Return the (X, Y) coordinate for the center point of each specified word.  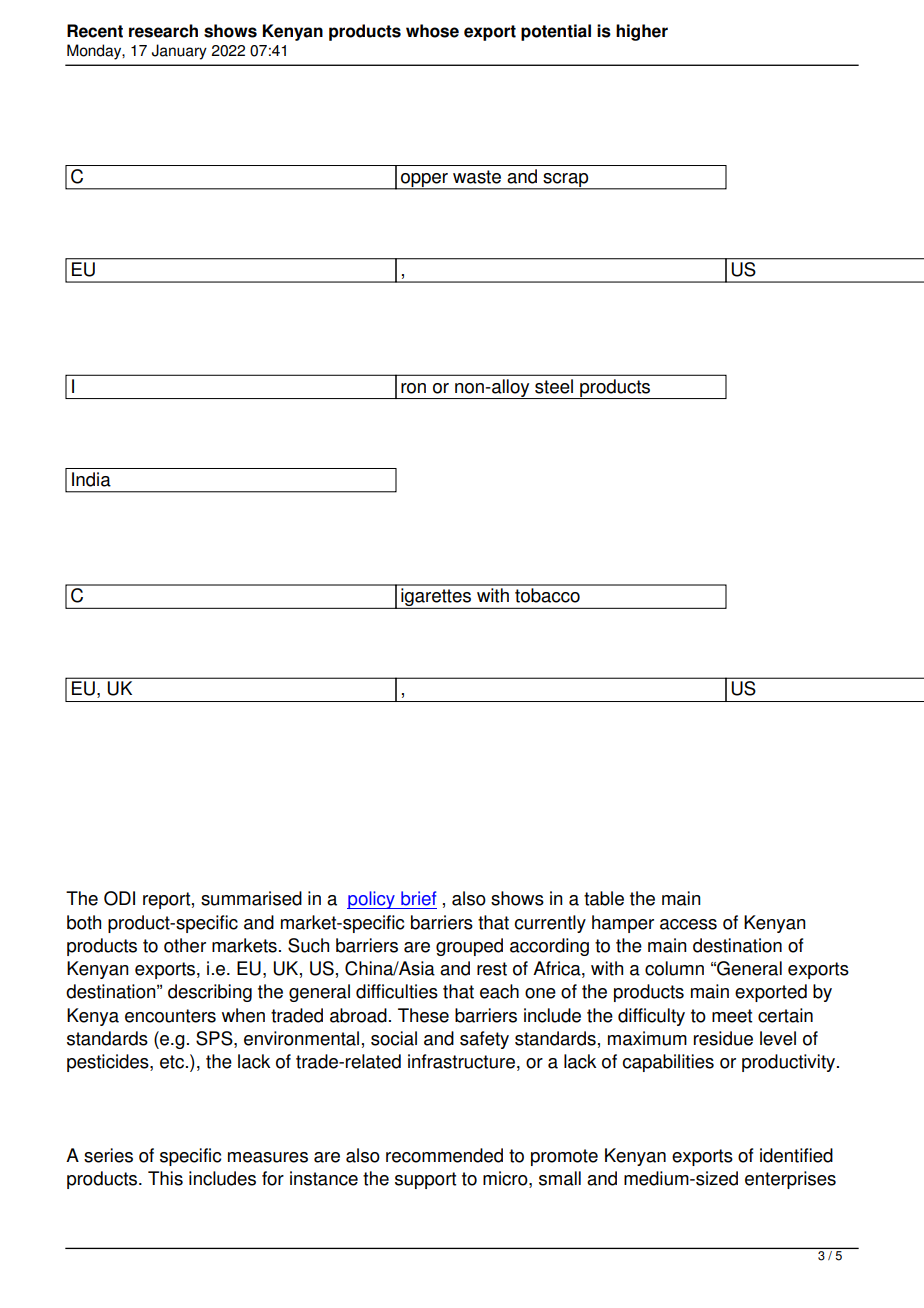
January (179, 52)
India (91, 479)
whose (432, 31)
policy (372, 900)
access (688, 924)
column (674, 968)
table (604, 898)
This (165, 1178)
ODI (119, 898)
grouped (469, 947)
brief (418, 898)
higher (642, 32)
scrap (566, 181)
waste (477, 177)
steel (554, 386)
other (185, 945)
